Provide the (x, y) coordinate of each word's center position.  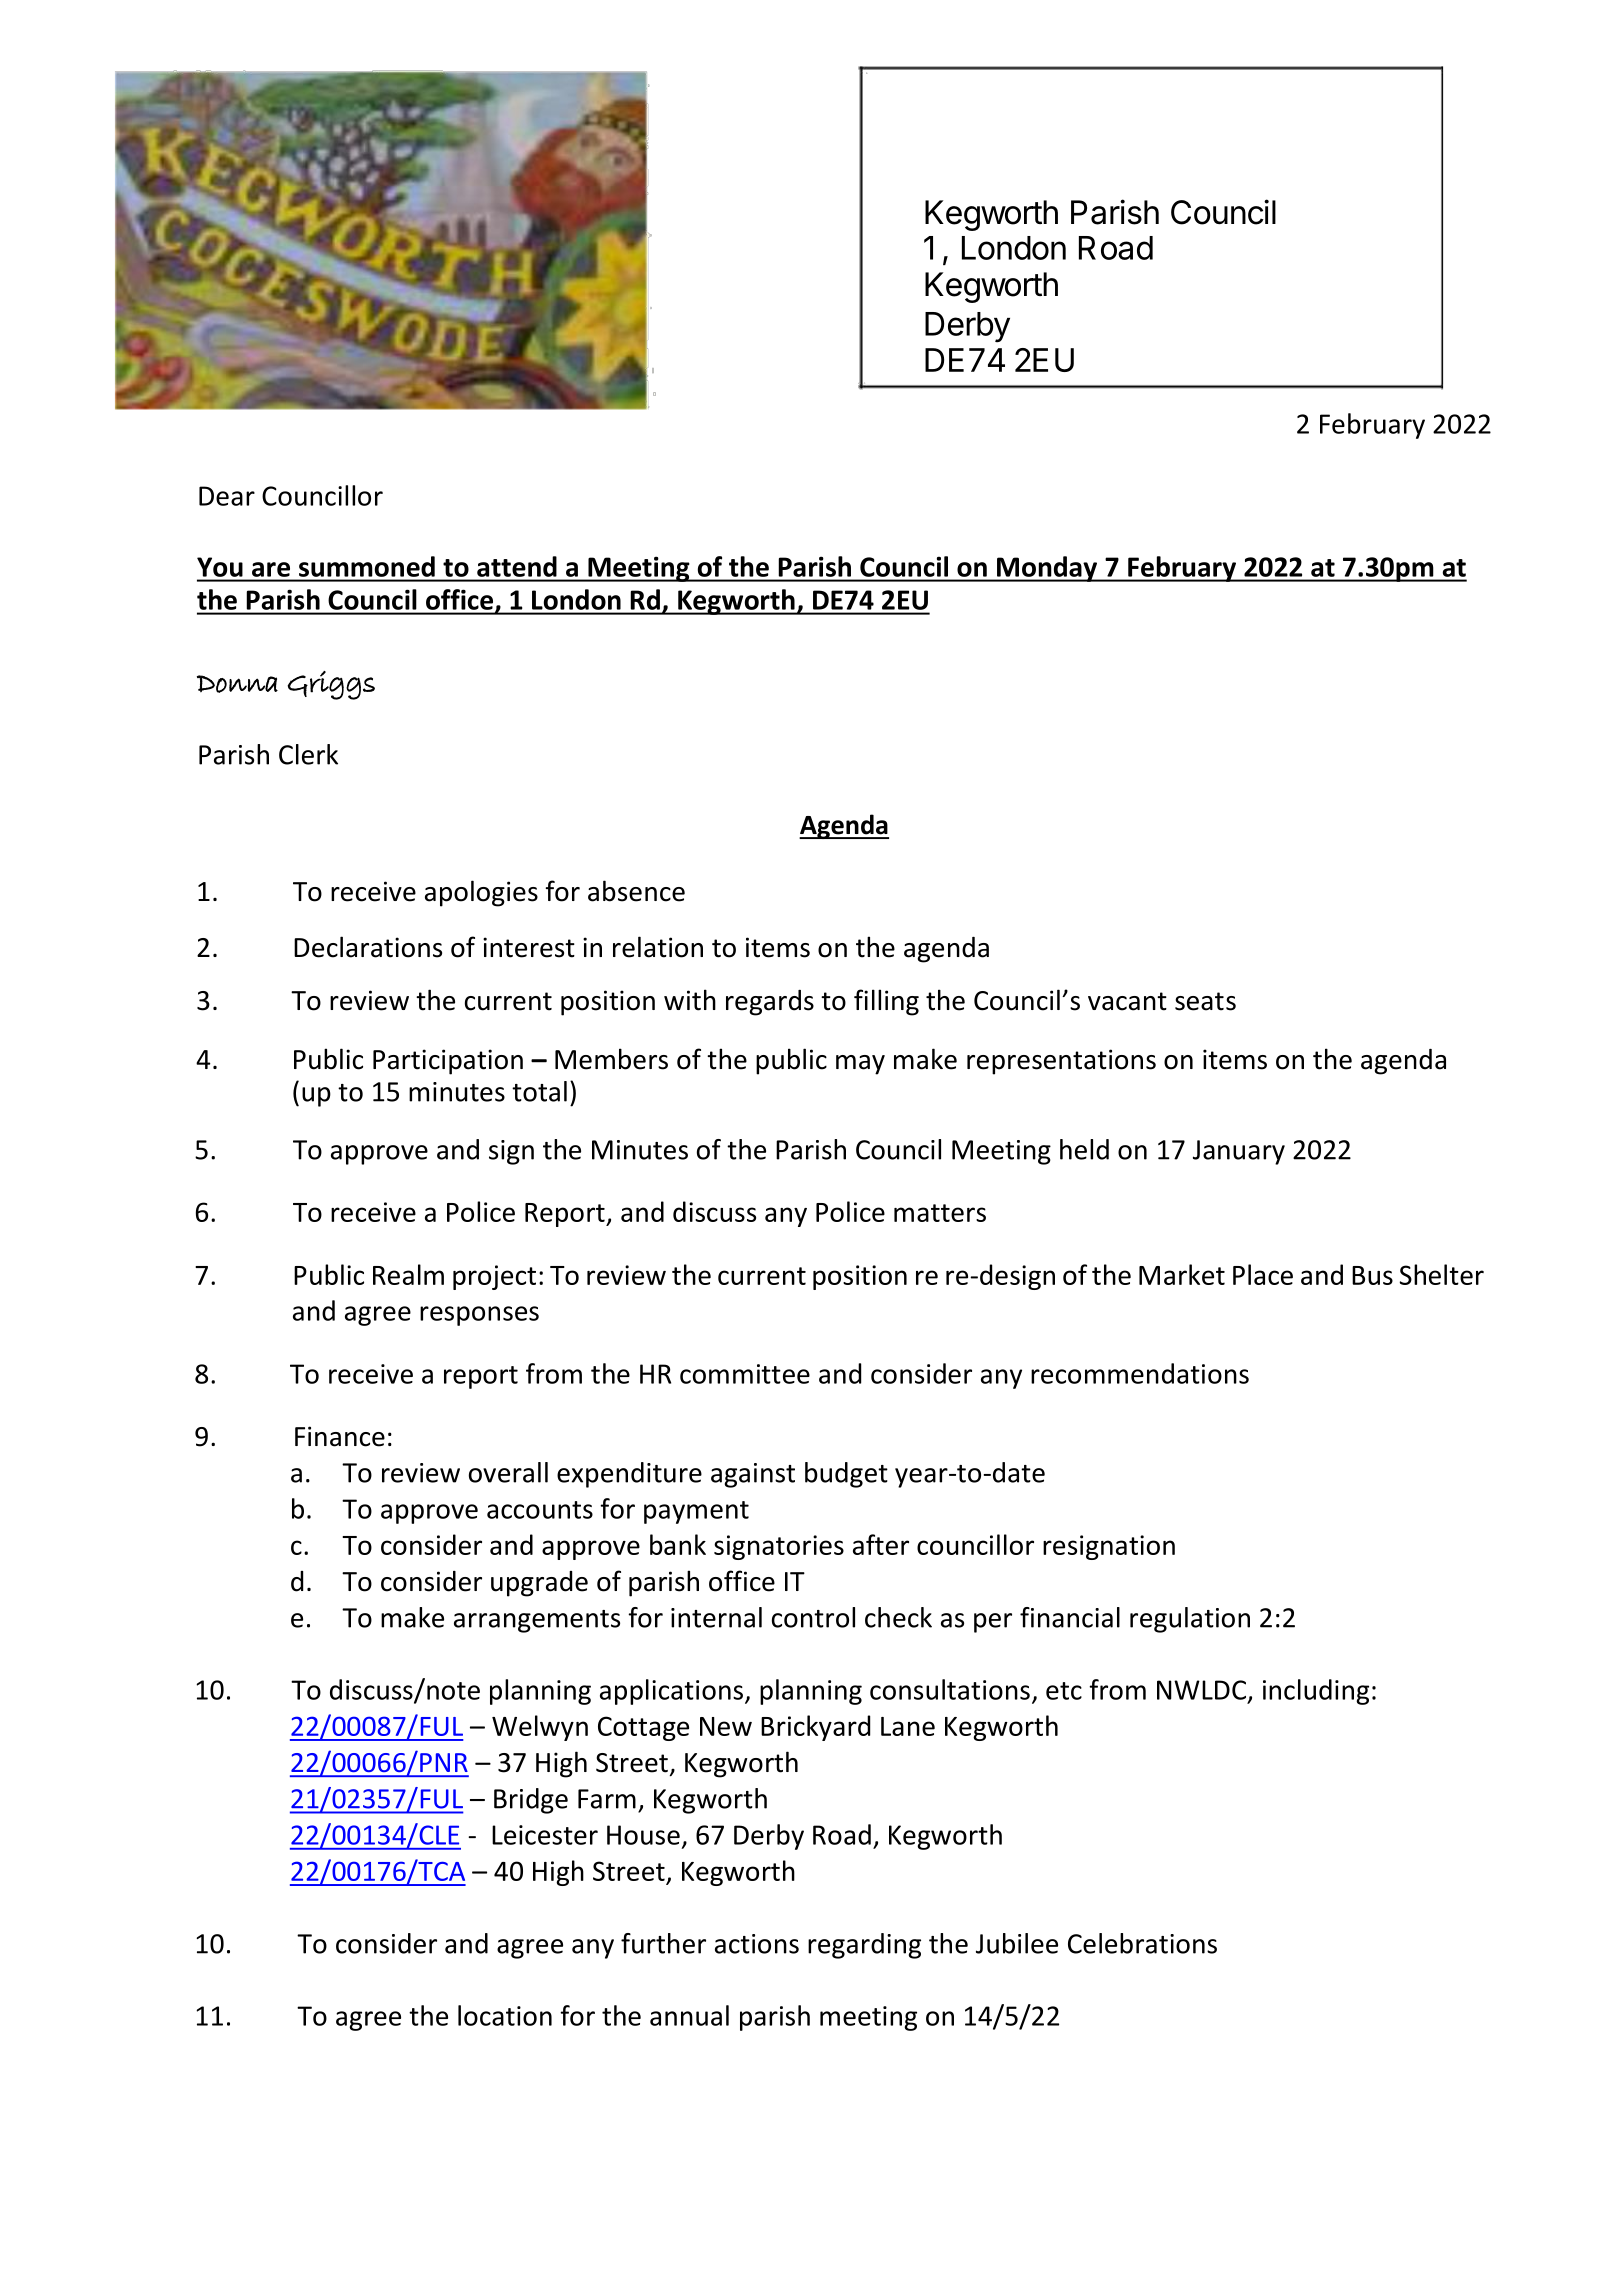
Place (1263, 1274)
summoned (367, 566)
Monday (1047, 569)
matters (940, 1213)
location (505, 2015)
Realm (408, 1274)
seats (1205, 1001)
